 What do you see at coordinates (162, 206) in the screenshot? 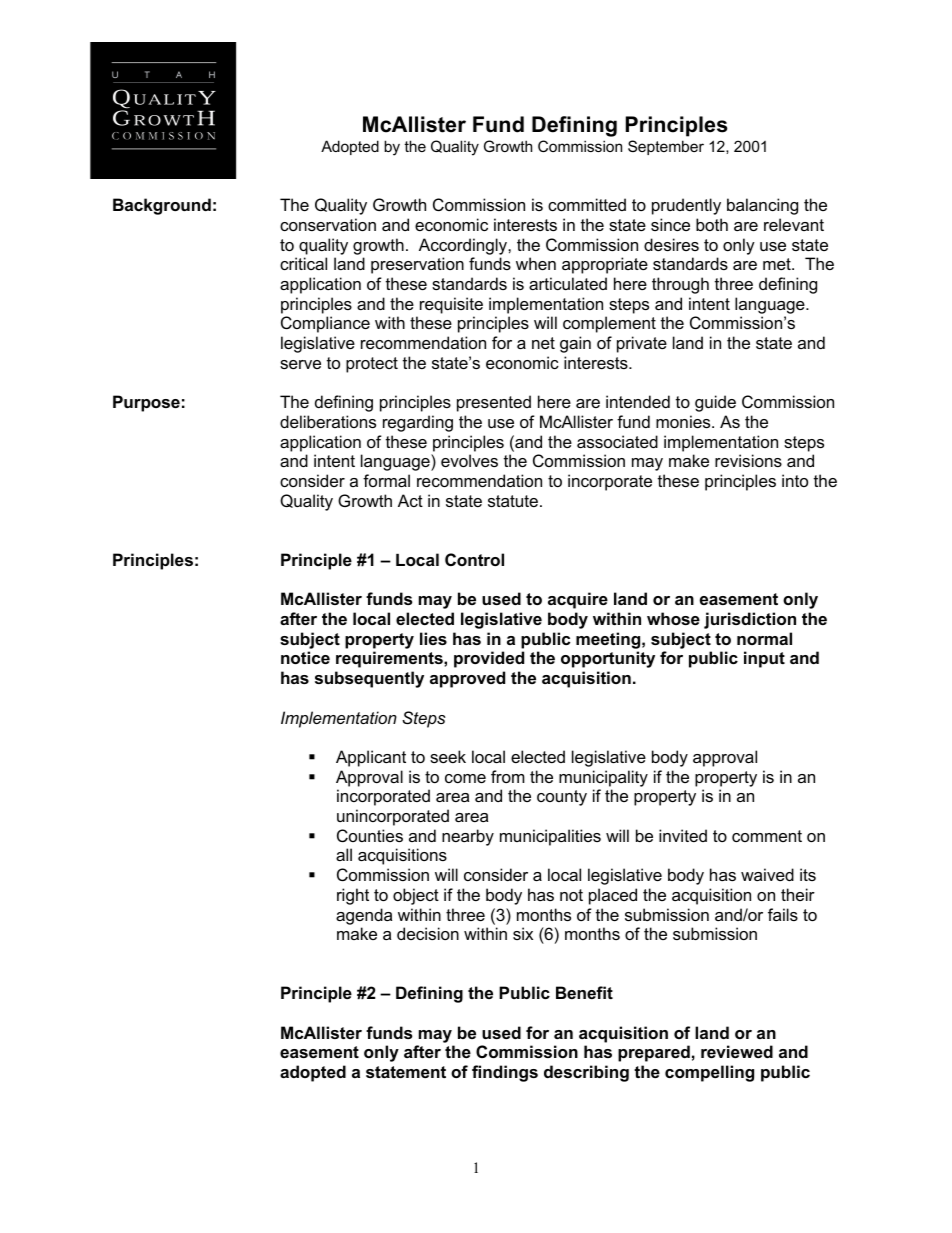
I see `Background` at bounding box center [162, 206].
